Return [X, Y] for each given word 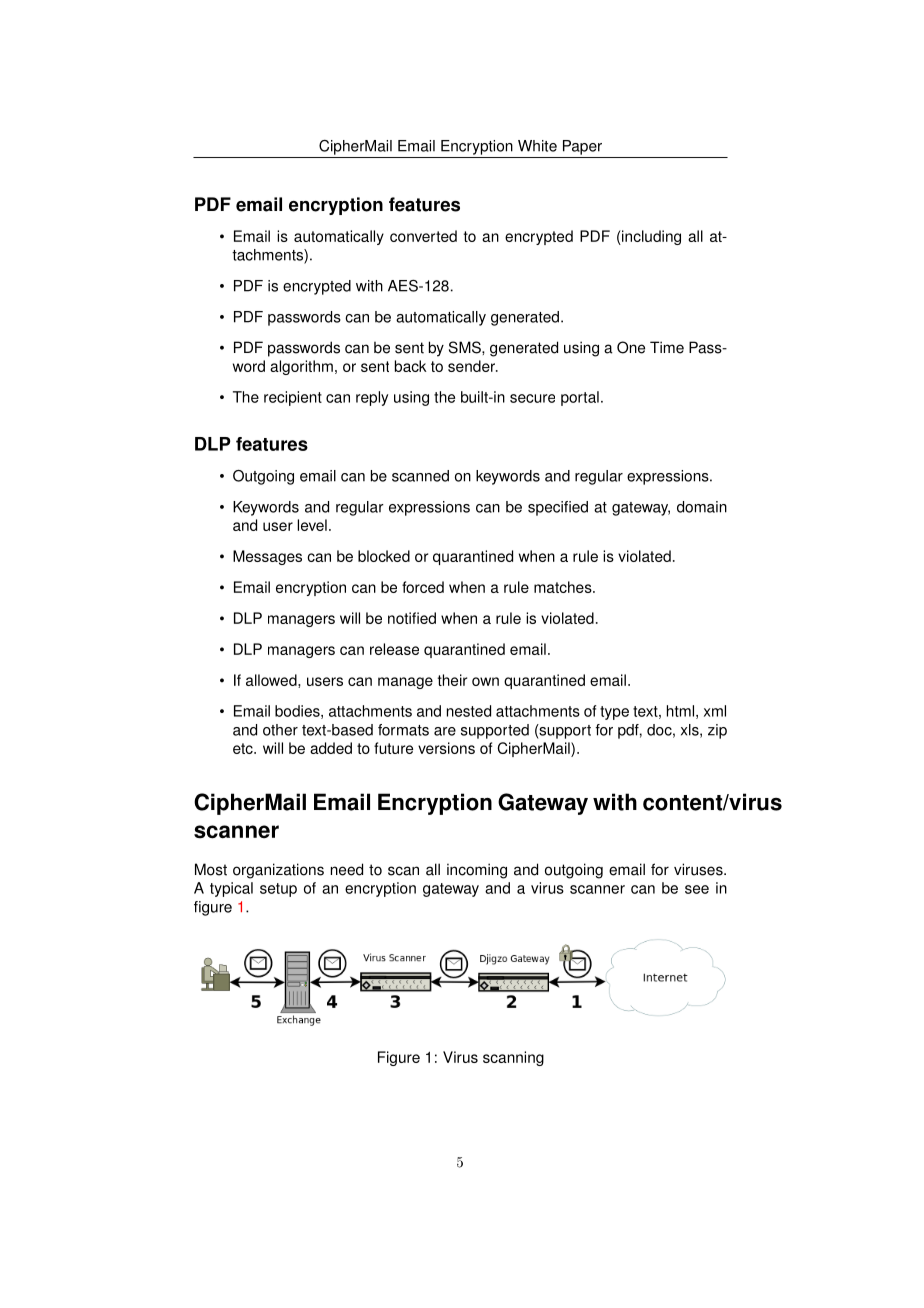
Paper [582, 147]
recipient [293, 398]
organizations [278, 871]
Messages [267, 557]
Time [667, 347]
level [312, 525]
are [445, 731]
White [537, 146]
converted [423, 236]
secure [532, 398]
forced [423, 587]
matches [564, 587]
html [680, 711]
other [280, 730]
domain [702, 507]
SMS [466, 347]
